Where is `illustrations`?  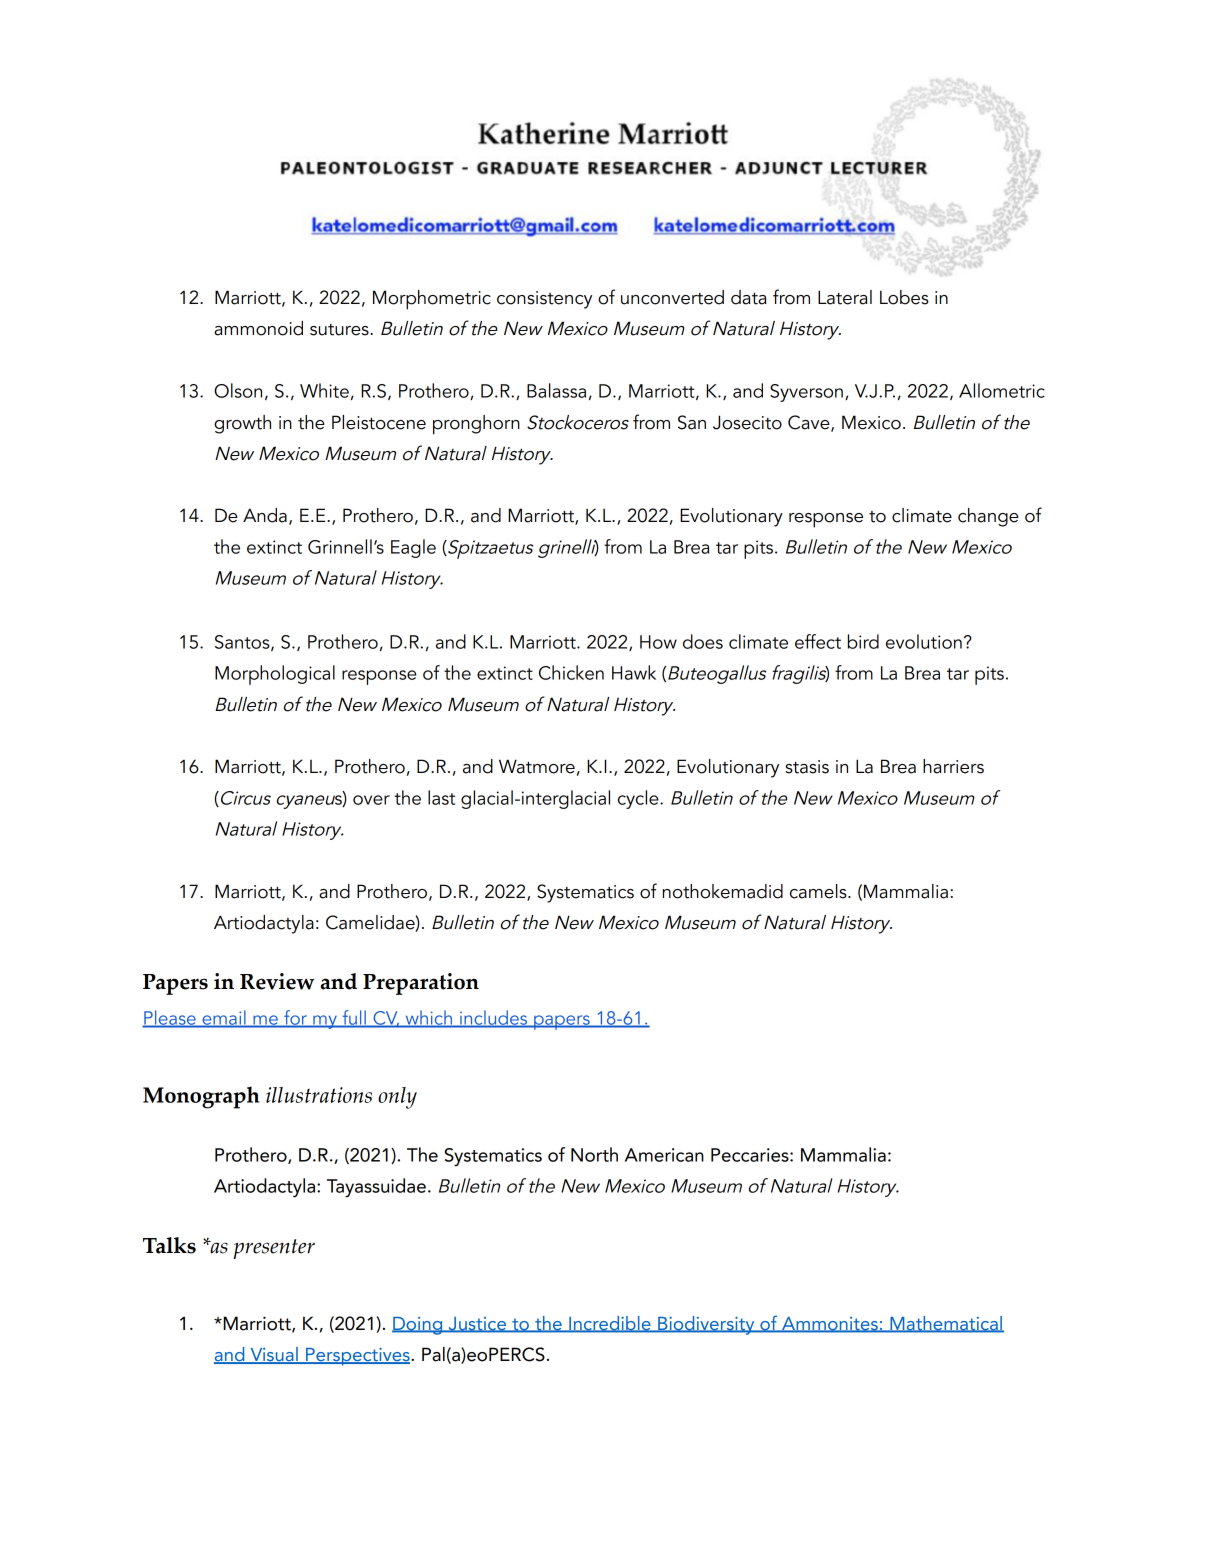
illustrations is located at coordinates (319, 1095).
